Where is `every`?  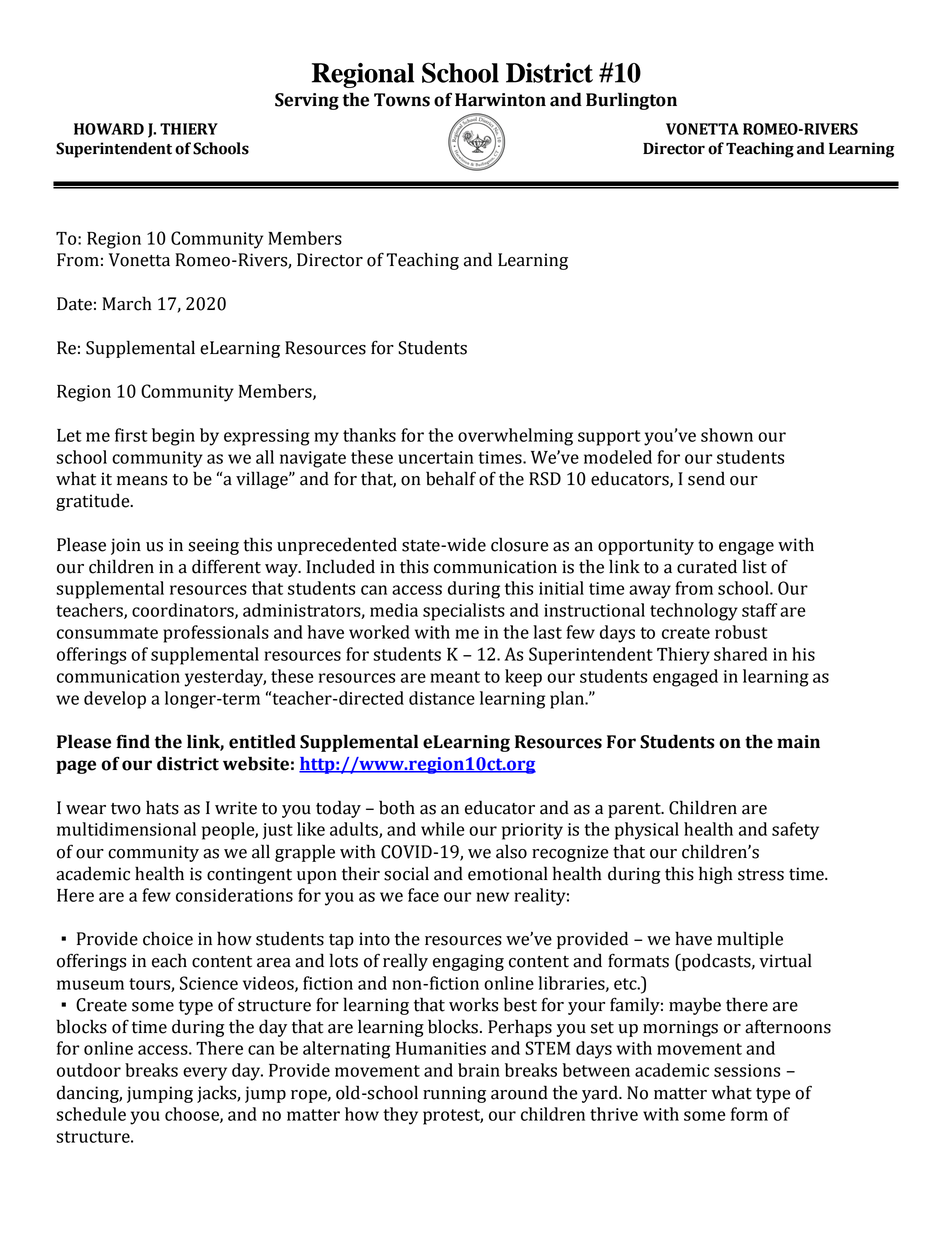 every is located at coordinates (205, 1074).
